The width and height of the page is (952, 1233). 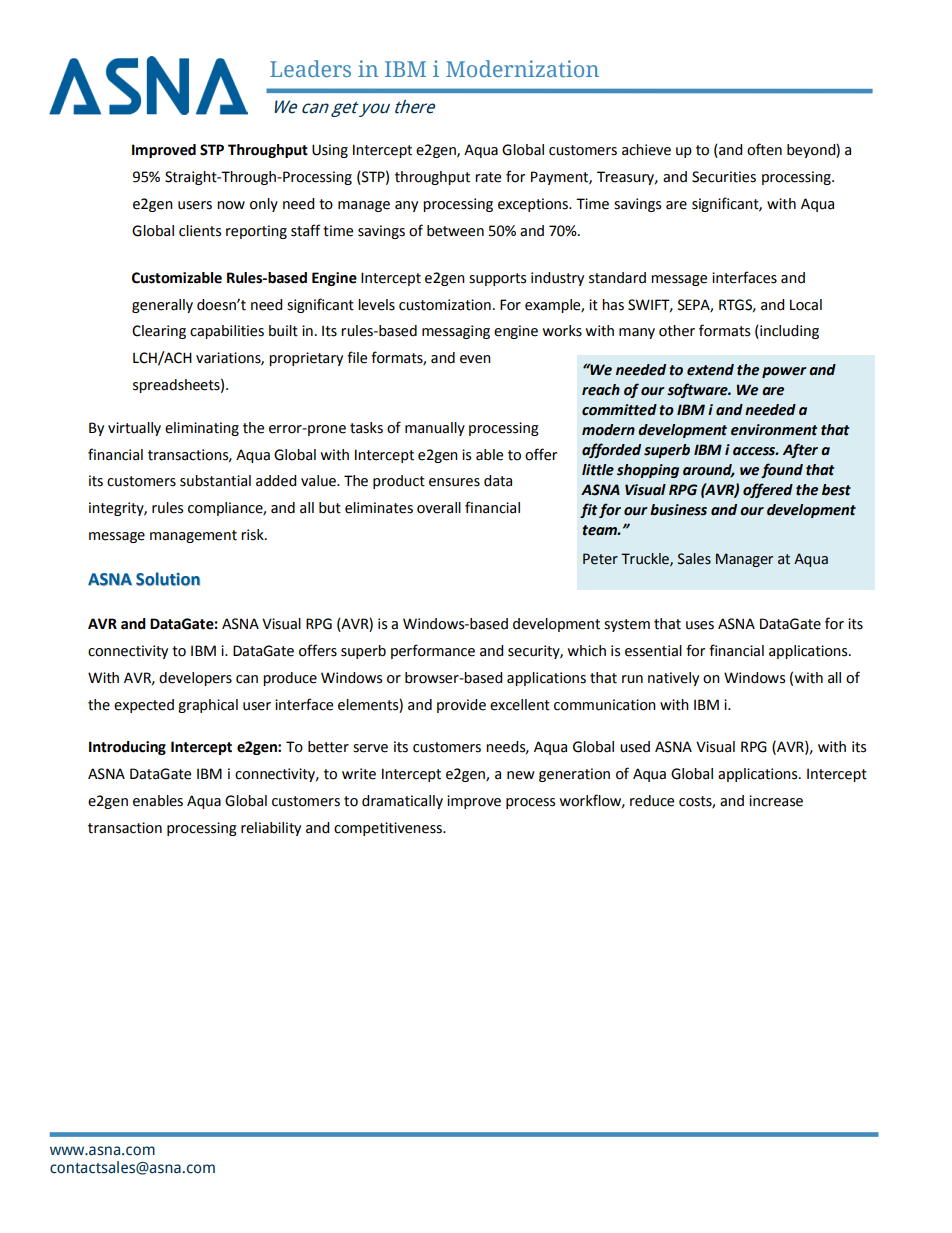 I want to click on Leaders, so click(x=310, y=68).
